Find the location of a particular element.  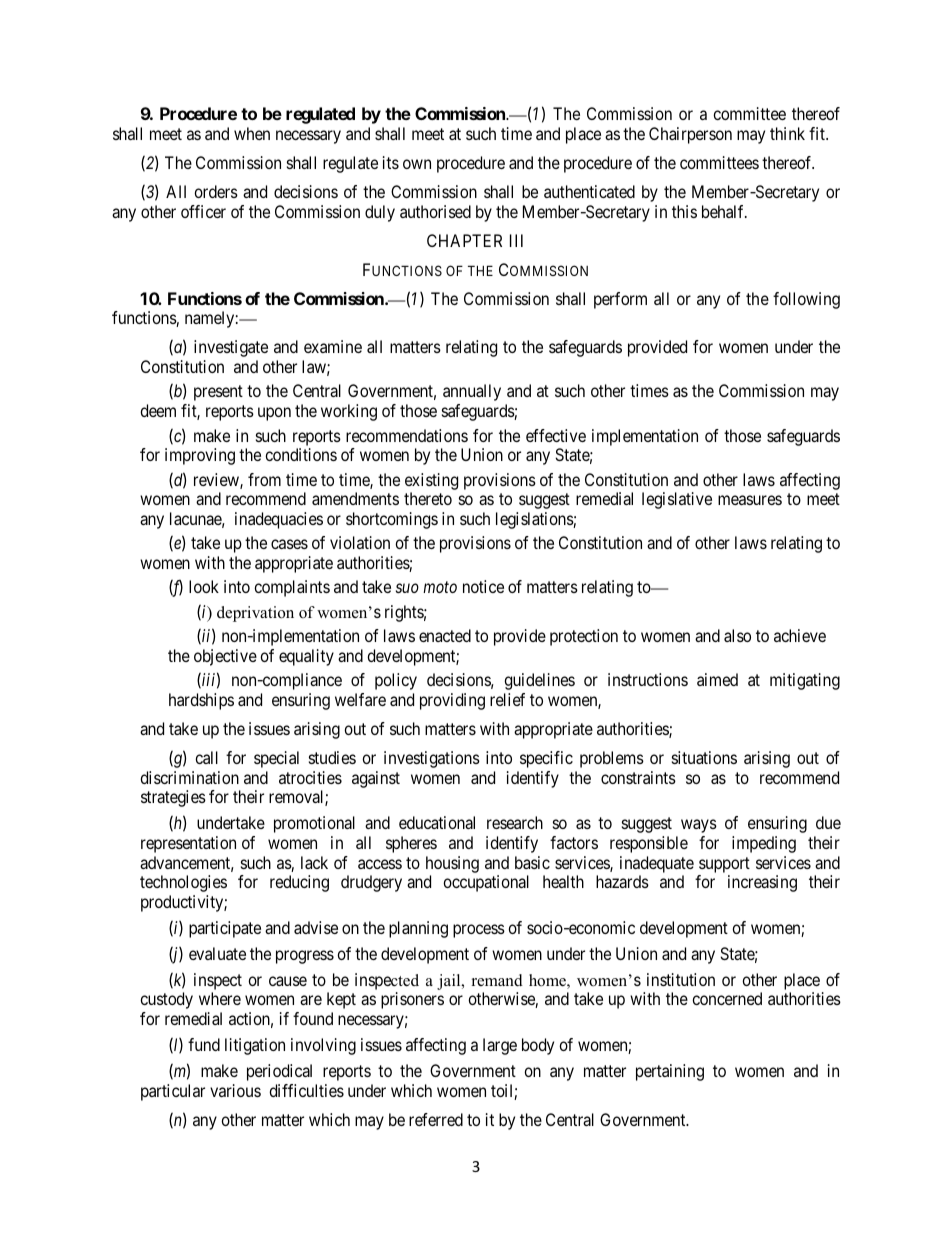

also is located at coordinates (737, 635).
